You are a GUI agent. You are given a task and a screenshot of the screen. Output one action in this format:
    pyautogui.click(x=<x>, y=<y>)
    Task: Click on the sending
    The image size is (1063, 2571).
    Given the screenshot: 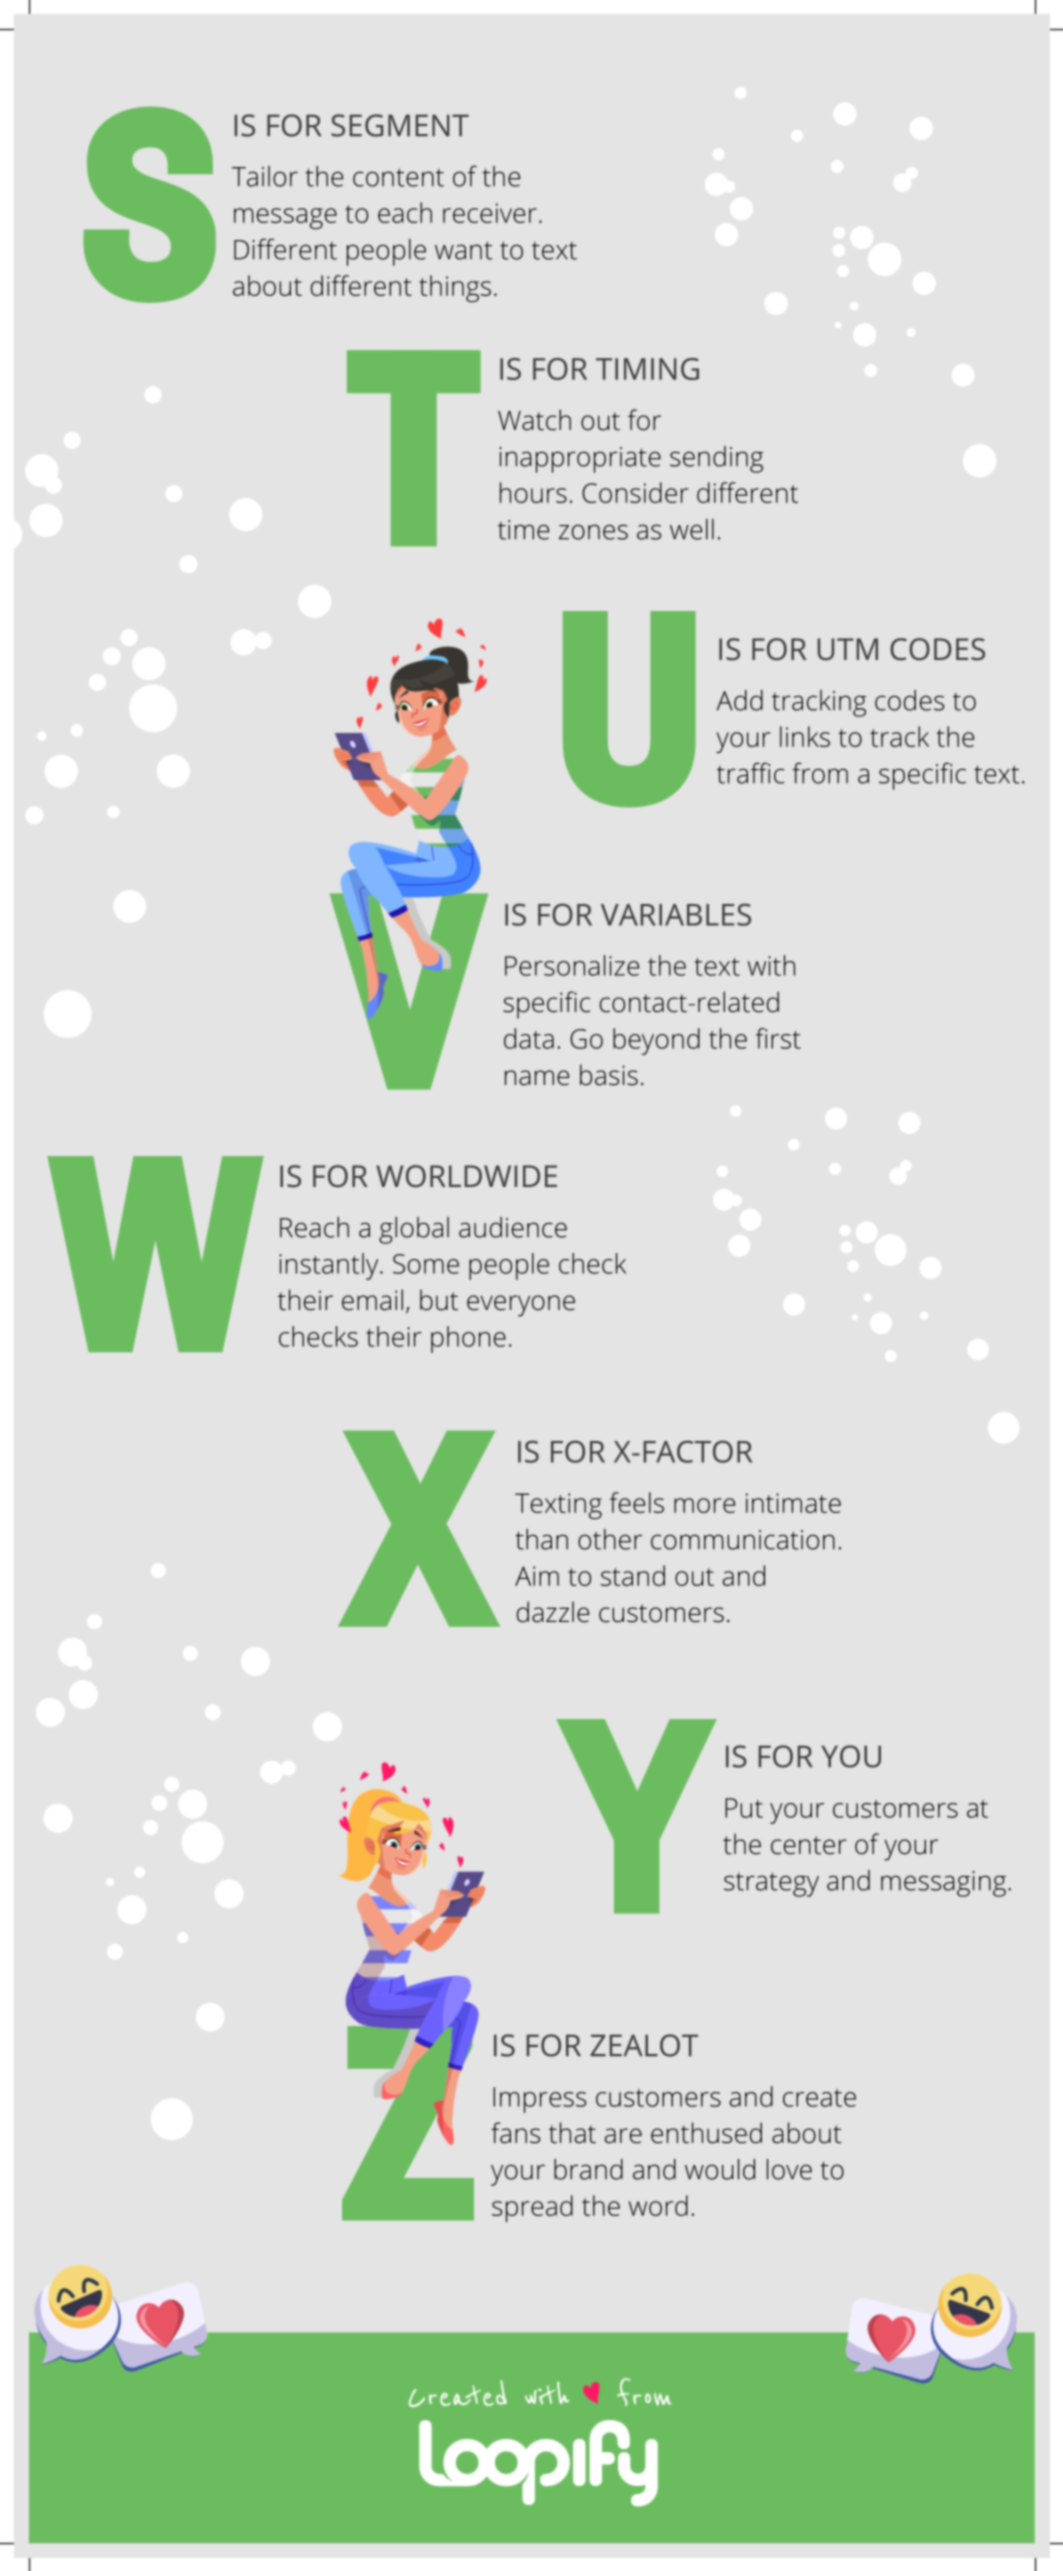 What is the action you would take?
    pyautogui.click(x=717, y=459)
